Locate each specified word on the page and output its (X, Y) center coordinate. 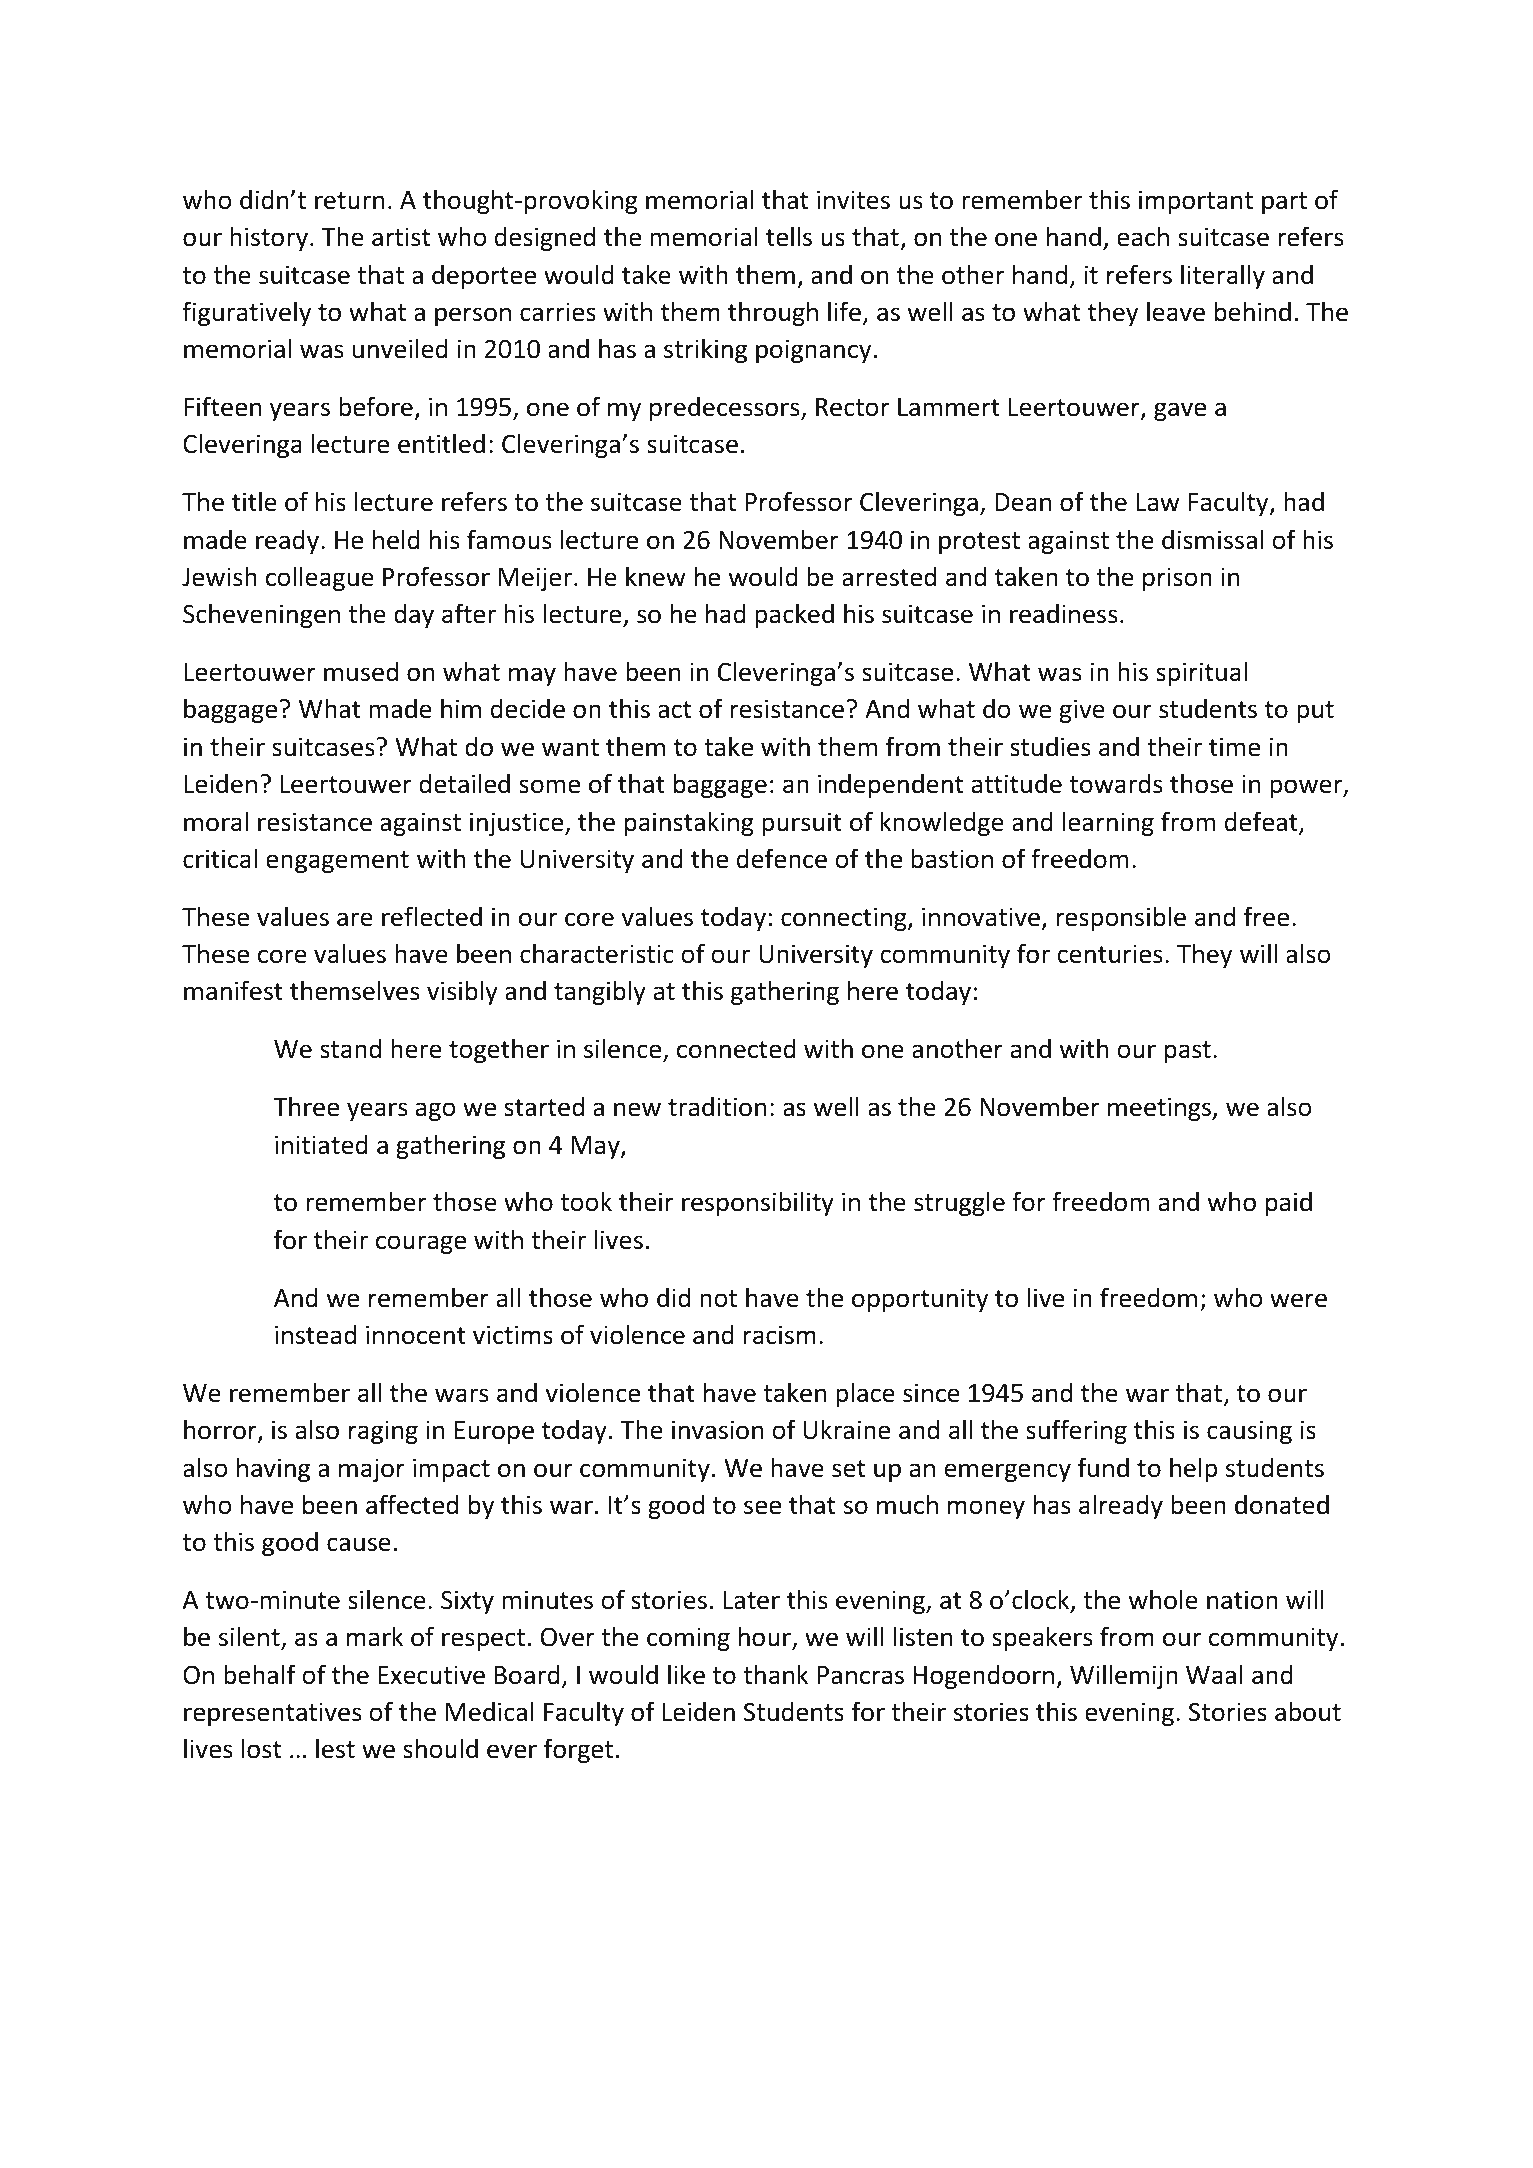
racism (780, 1335)
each (1143, 236)
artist (401, 237)
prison (1177, 579)
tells (789, 236)
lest (335, 1748)
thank (775, 1674)
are (355, 919)
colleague (320, 578)
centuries (1109, 954)
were (1298, 1300)
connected (736, 1048)
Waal (1214, 1674)
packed (794, 615)
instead (315, 1334)
